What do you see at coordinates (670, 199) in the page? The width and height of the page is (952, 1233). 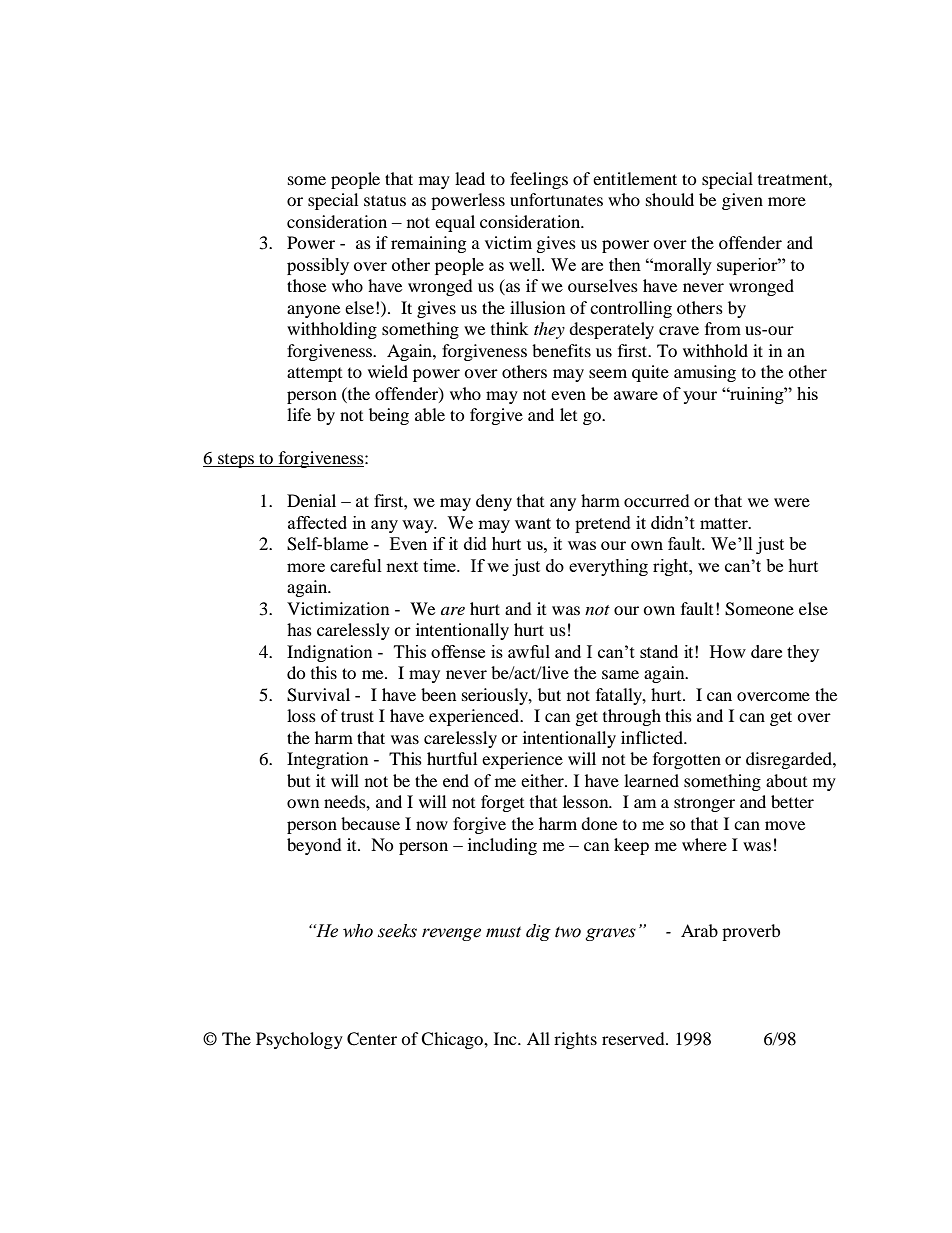 I see `should` at bounding box center [670, 199].
